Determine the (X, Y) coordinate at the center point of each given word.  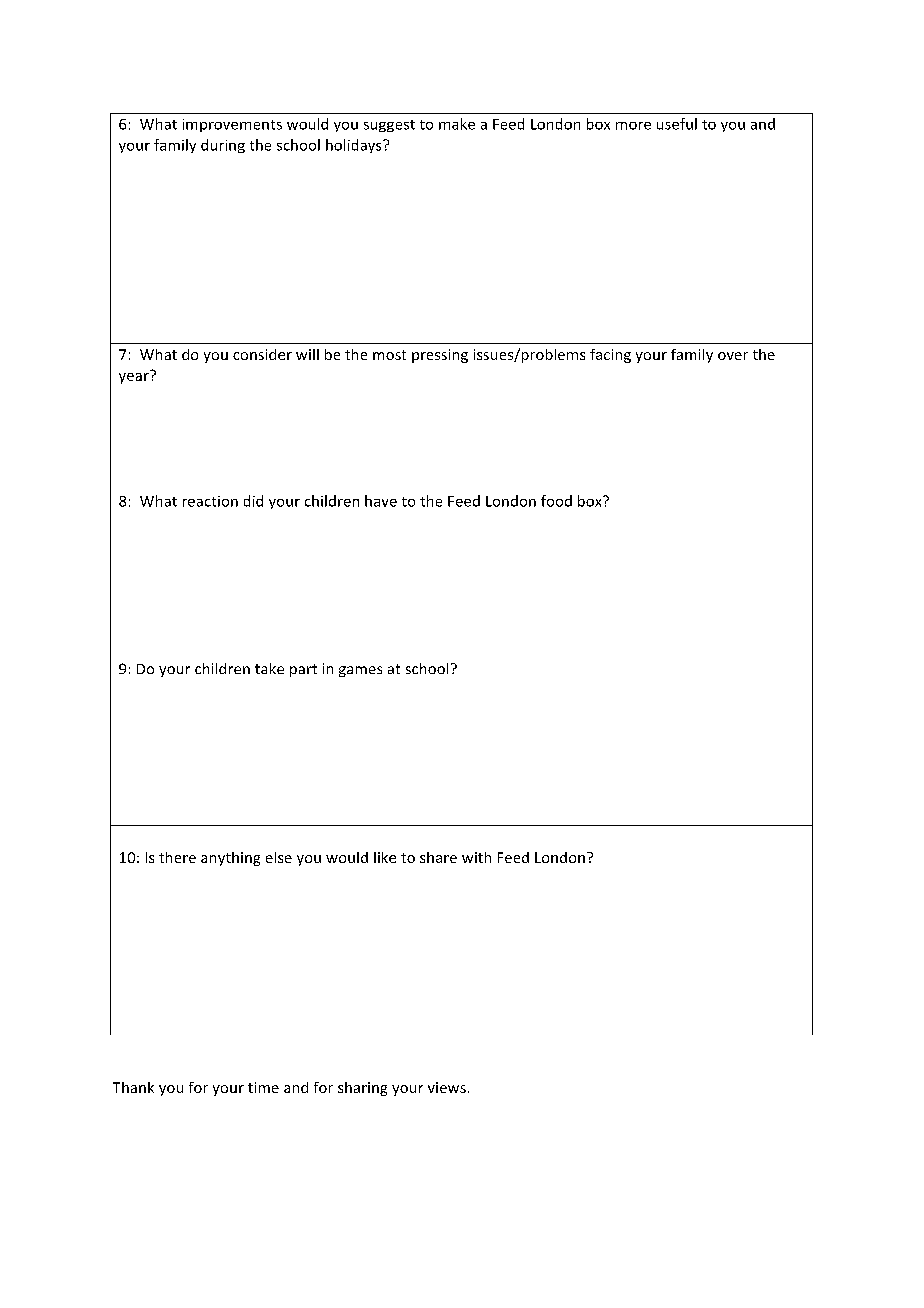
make (457, 124)
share (438, 857)
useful (677, 124)
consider (262, 354)
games (360, 671)
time (263, 1087)
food (556, 501)
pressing (440, 356)
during (223, 146)
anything (230, 859)
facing (610, 356)
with (476, 857)
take (269, 668)
